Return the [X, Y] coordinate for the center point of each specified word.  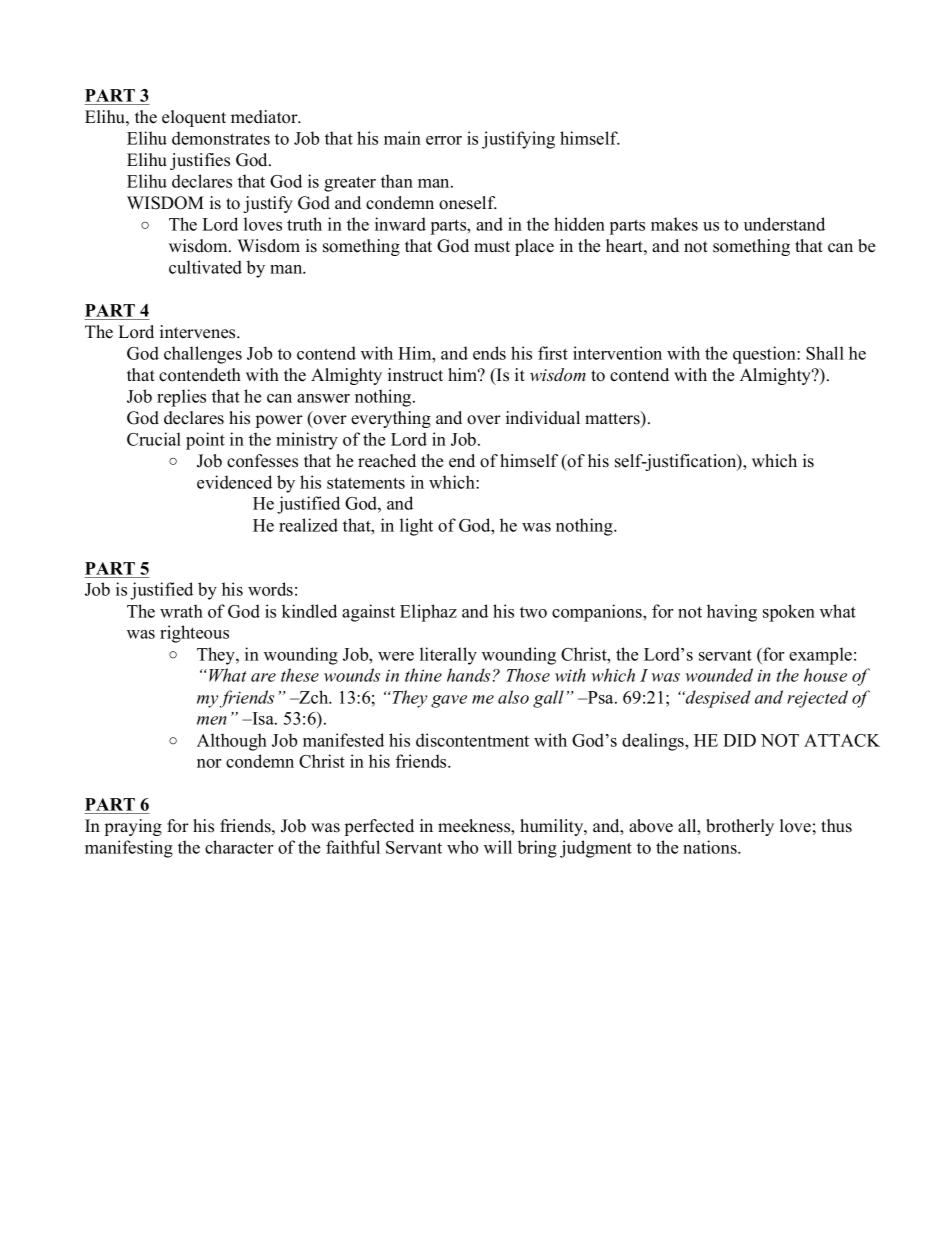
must [492, 247]
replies [181, 398]
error [444, 140]
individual [543, 418]
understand [784, 224]
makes [674, 224]
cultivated [205, 267]
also [513, 697]
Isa [263, 718]
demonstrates [221, 138]
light [416, 527]
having [732, 613]
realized [308, 525]
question [765, 355]
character [239, 847]
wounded [719, 675]
